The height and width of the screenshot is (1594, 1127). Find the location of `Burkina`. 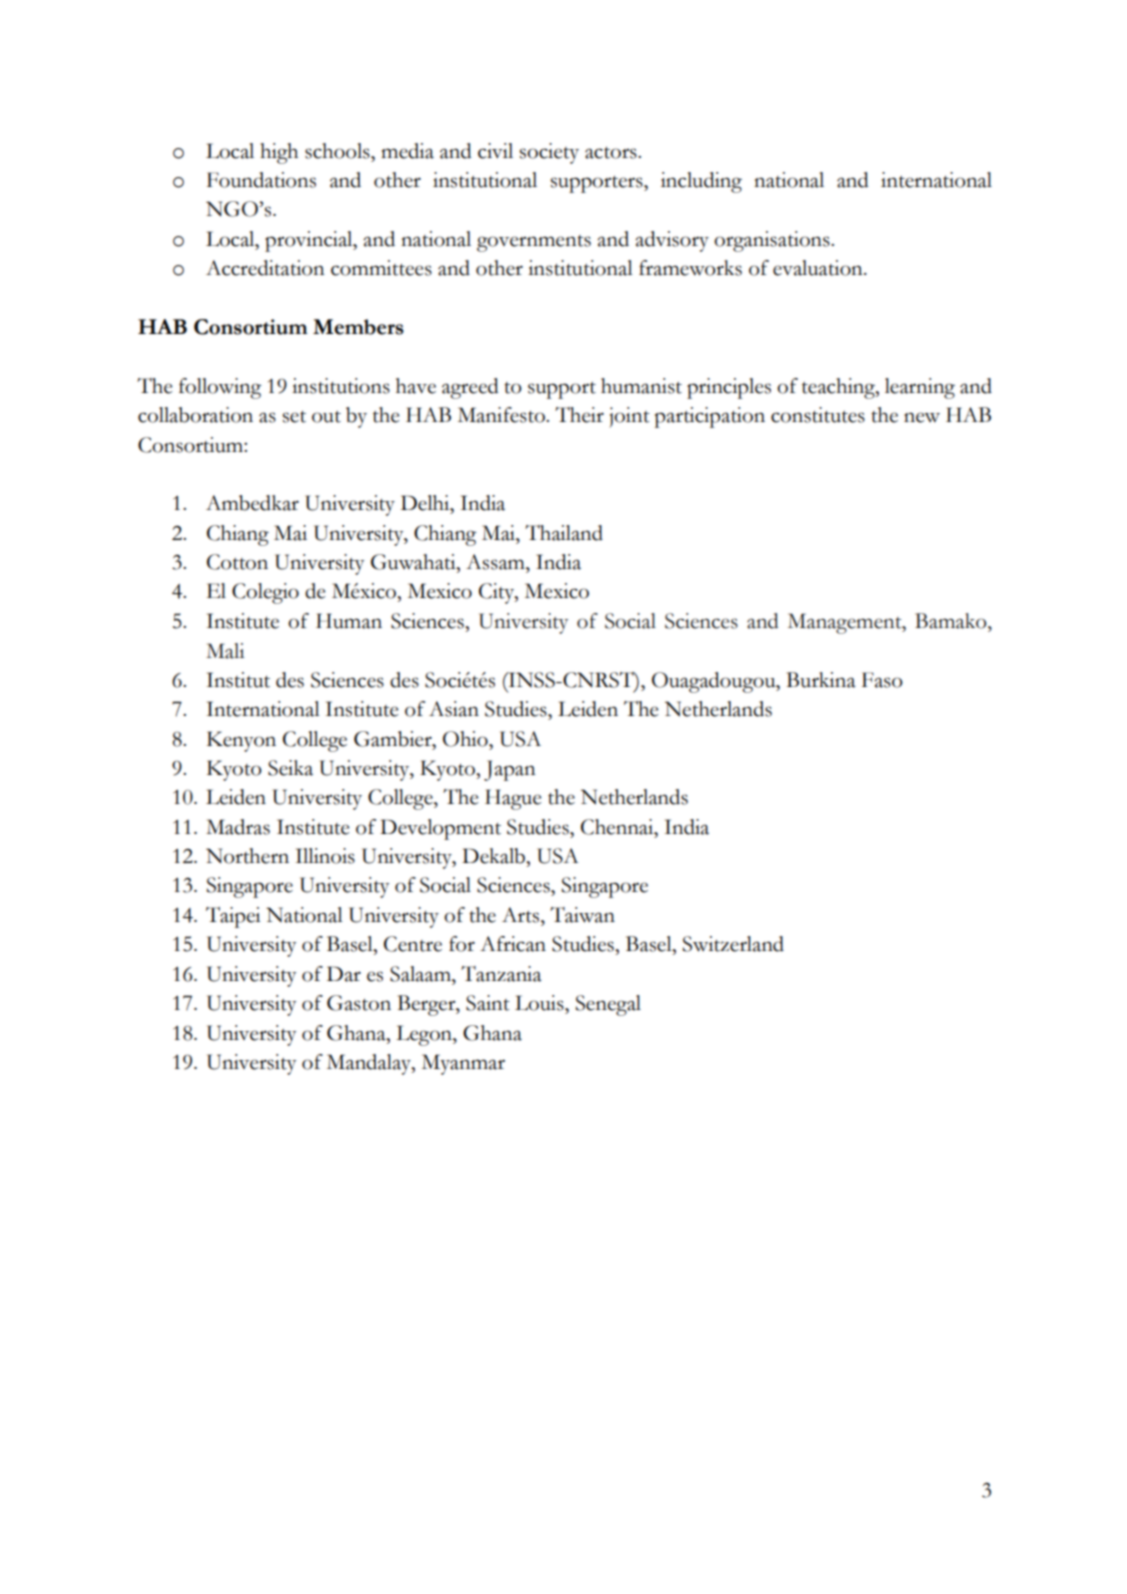

Burkina is located at coordinates (821, 680).
